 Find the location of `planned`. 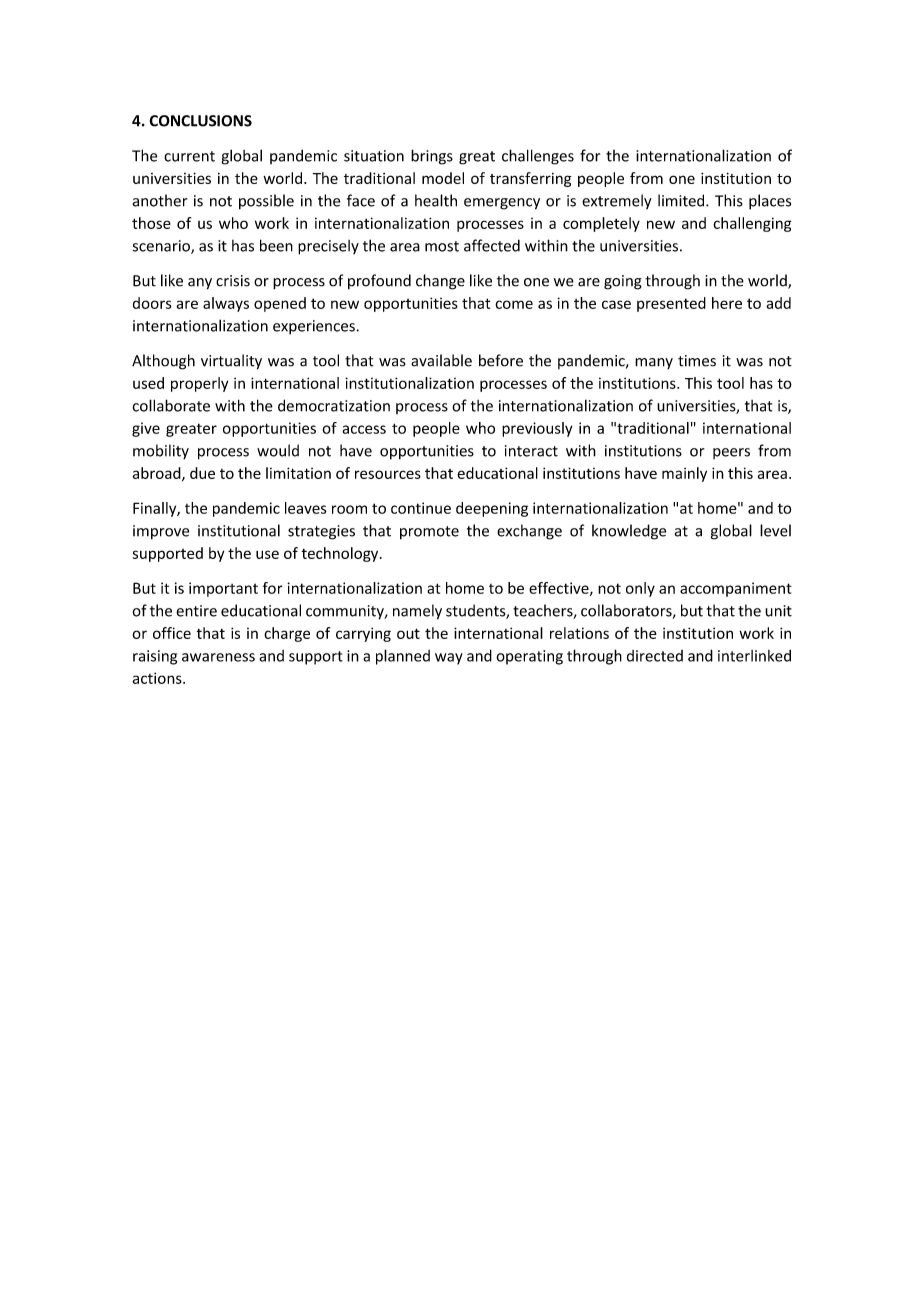

planned is located at coordinates (403, 657).
